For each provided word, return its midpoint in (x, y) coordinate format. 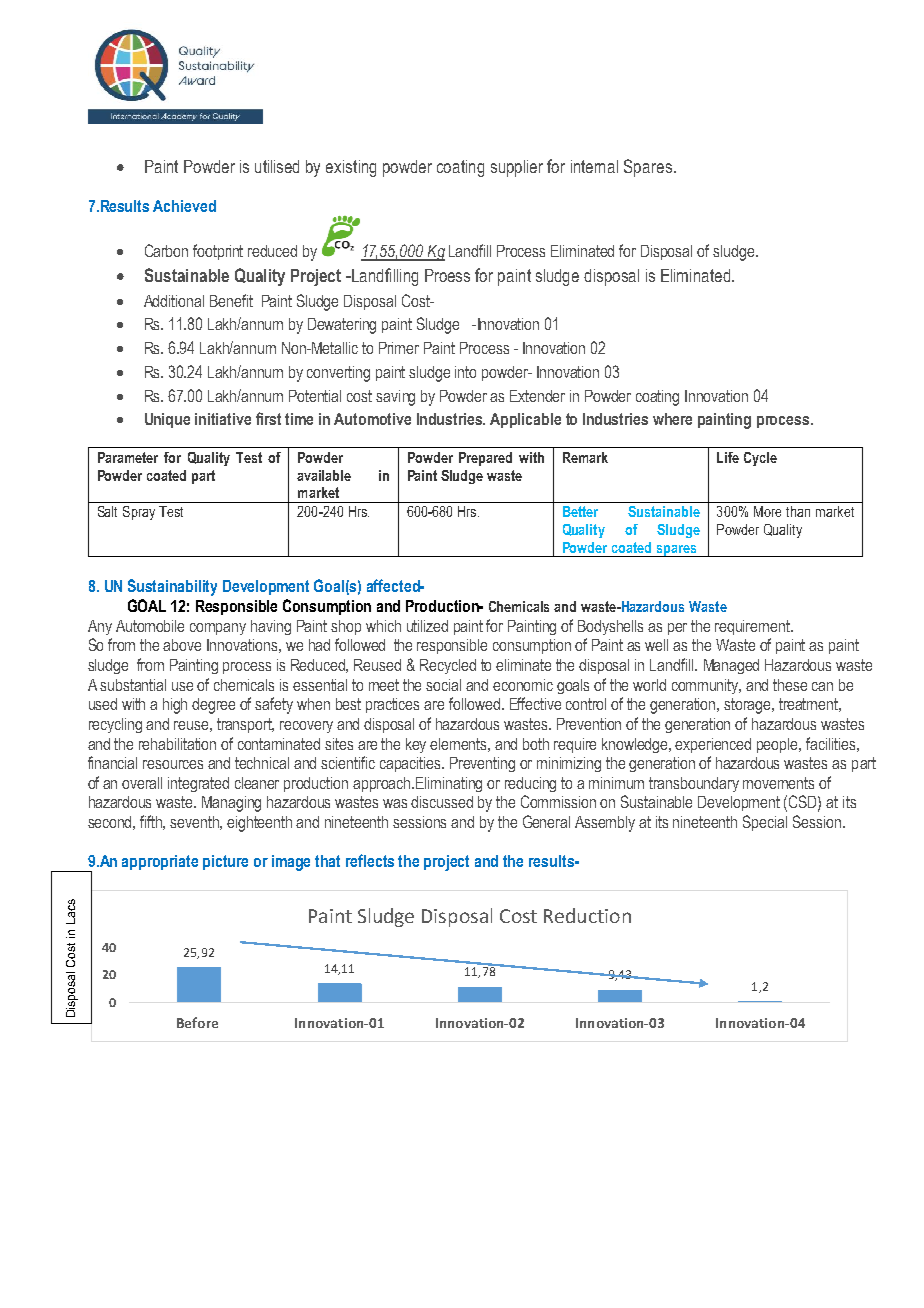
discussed (442, 802)
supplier (517, 168)
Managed (731, 666)
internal (594, 166)
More (767, 511)
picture (225, 862)
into (465, 372)
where (672, 419)
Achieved (184, 206)
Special (765, 823)
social (443, 685)
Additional (174, 301)
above (182, 645)
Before (197, 1022)
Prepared (485, 459)
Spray (139, 513)
